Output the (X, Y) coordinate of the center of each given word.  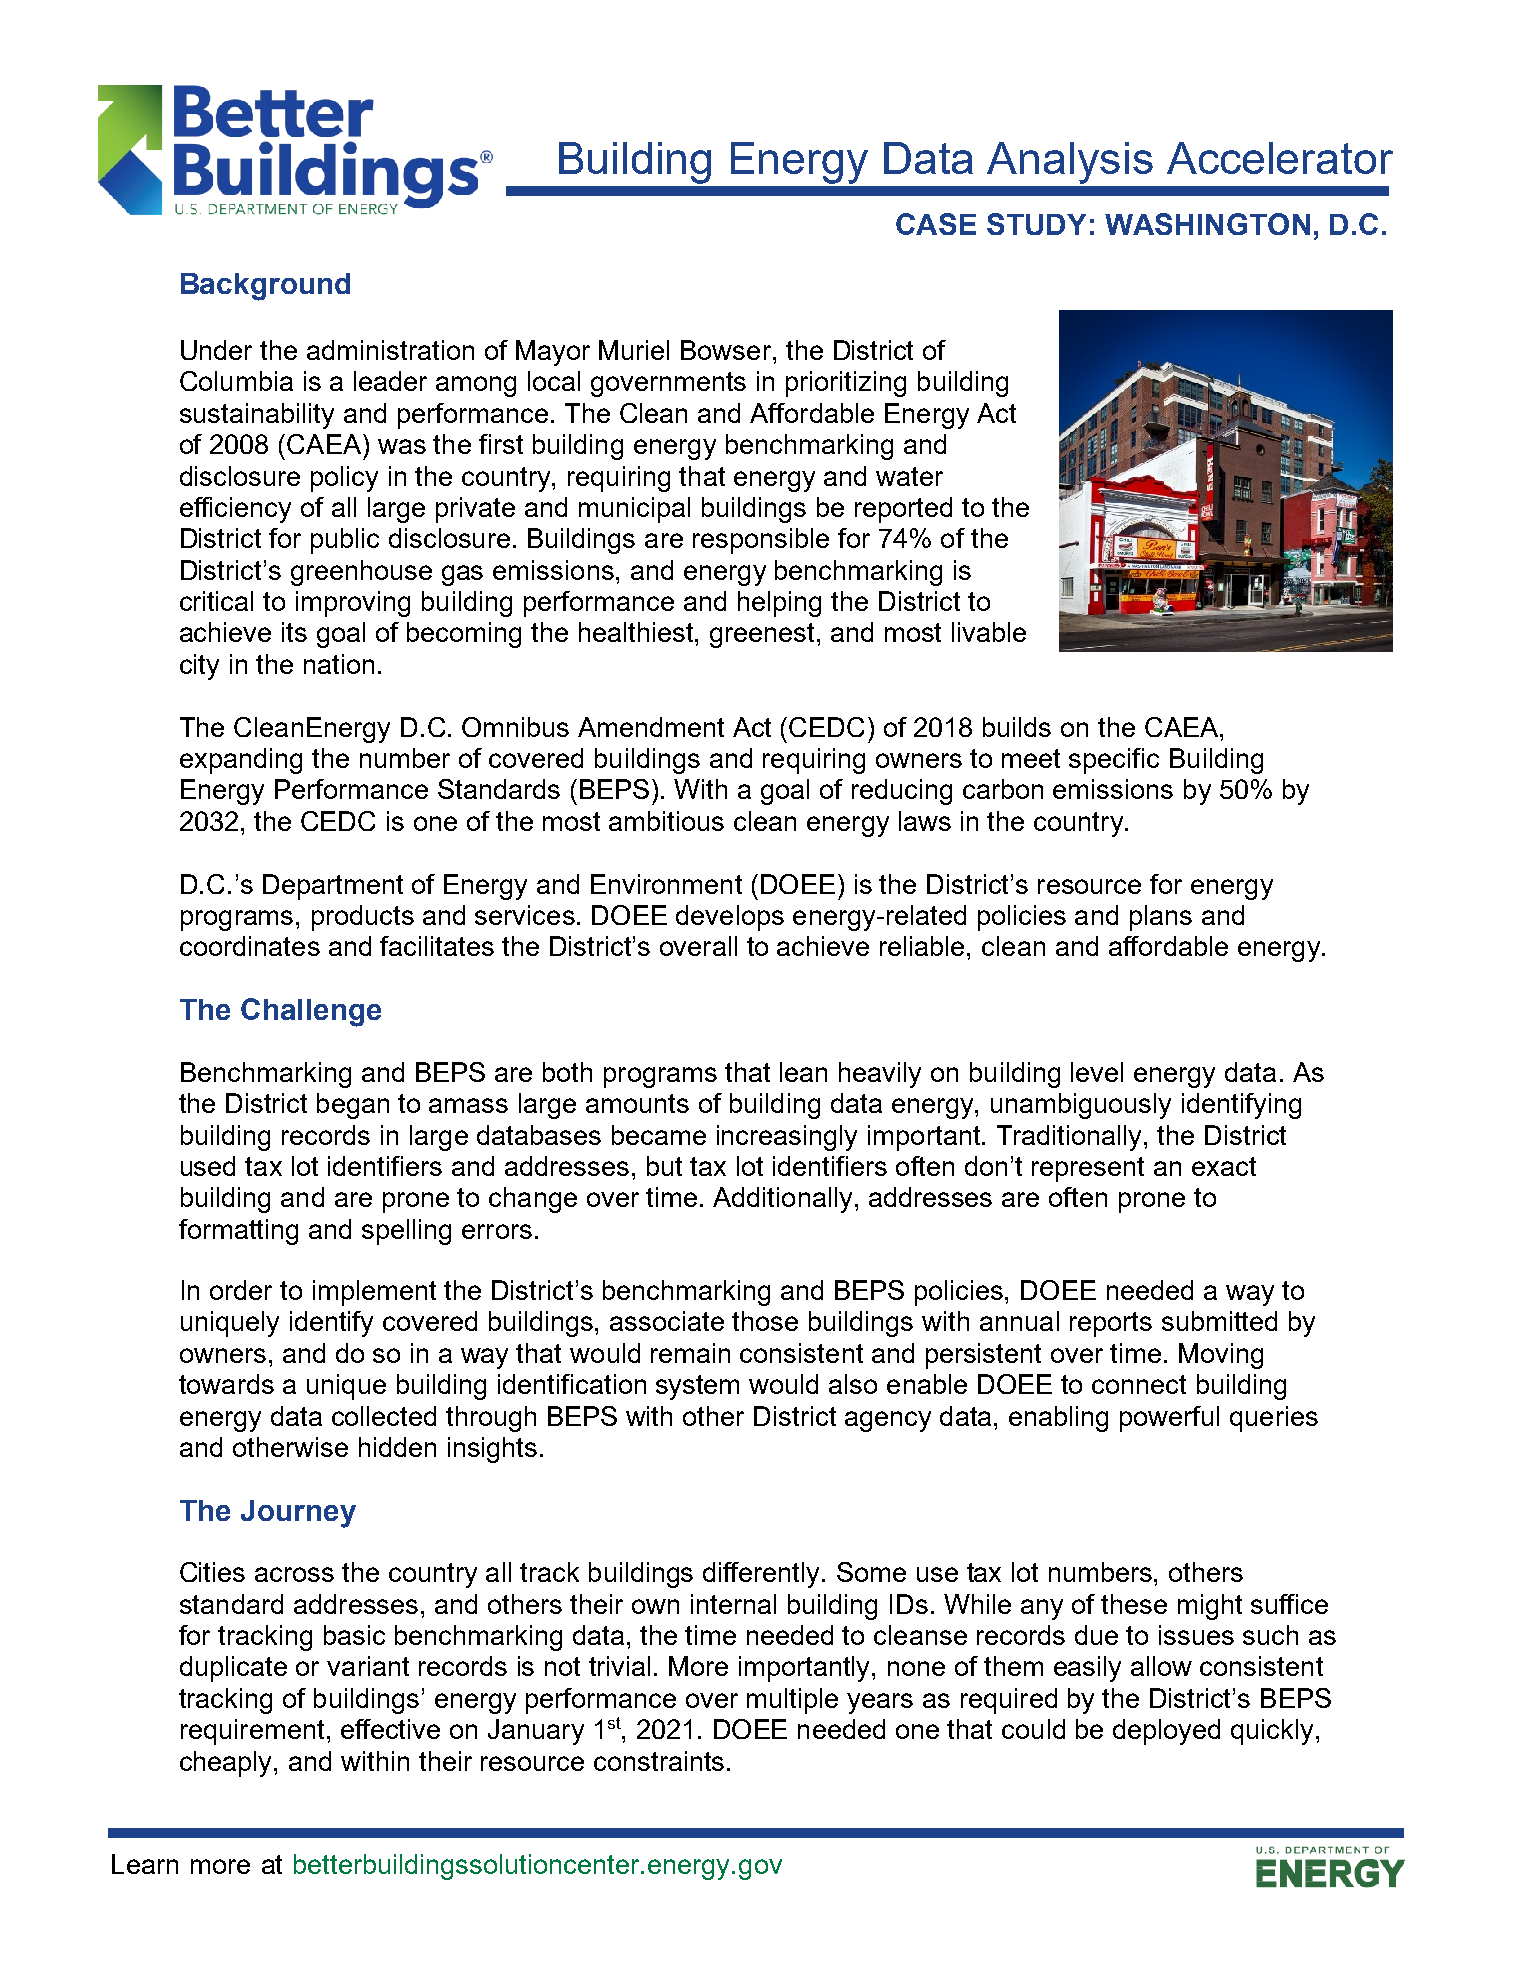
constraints (659, 1761)
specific (1114, 761)
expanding (241, 761)
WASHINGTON (1207, 224)
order (241, 1290)
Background (265, 287)
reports (1111, 1324)
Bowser (726, 350)
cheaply (227, 1764)
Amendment (651, 727)
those (765, 1321)
